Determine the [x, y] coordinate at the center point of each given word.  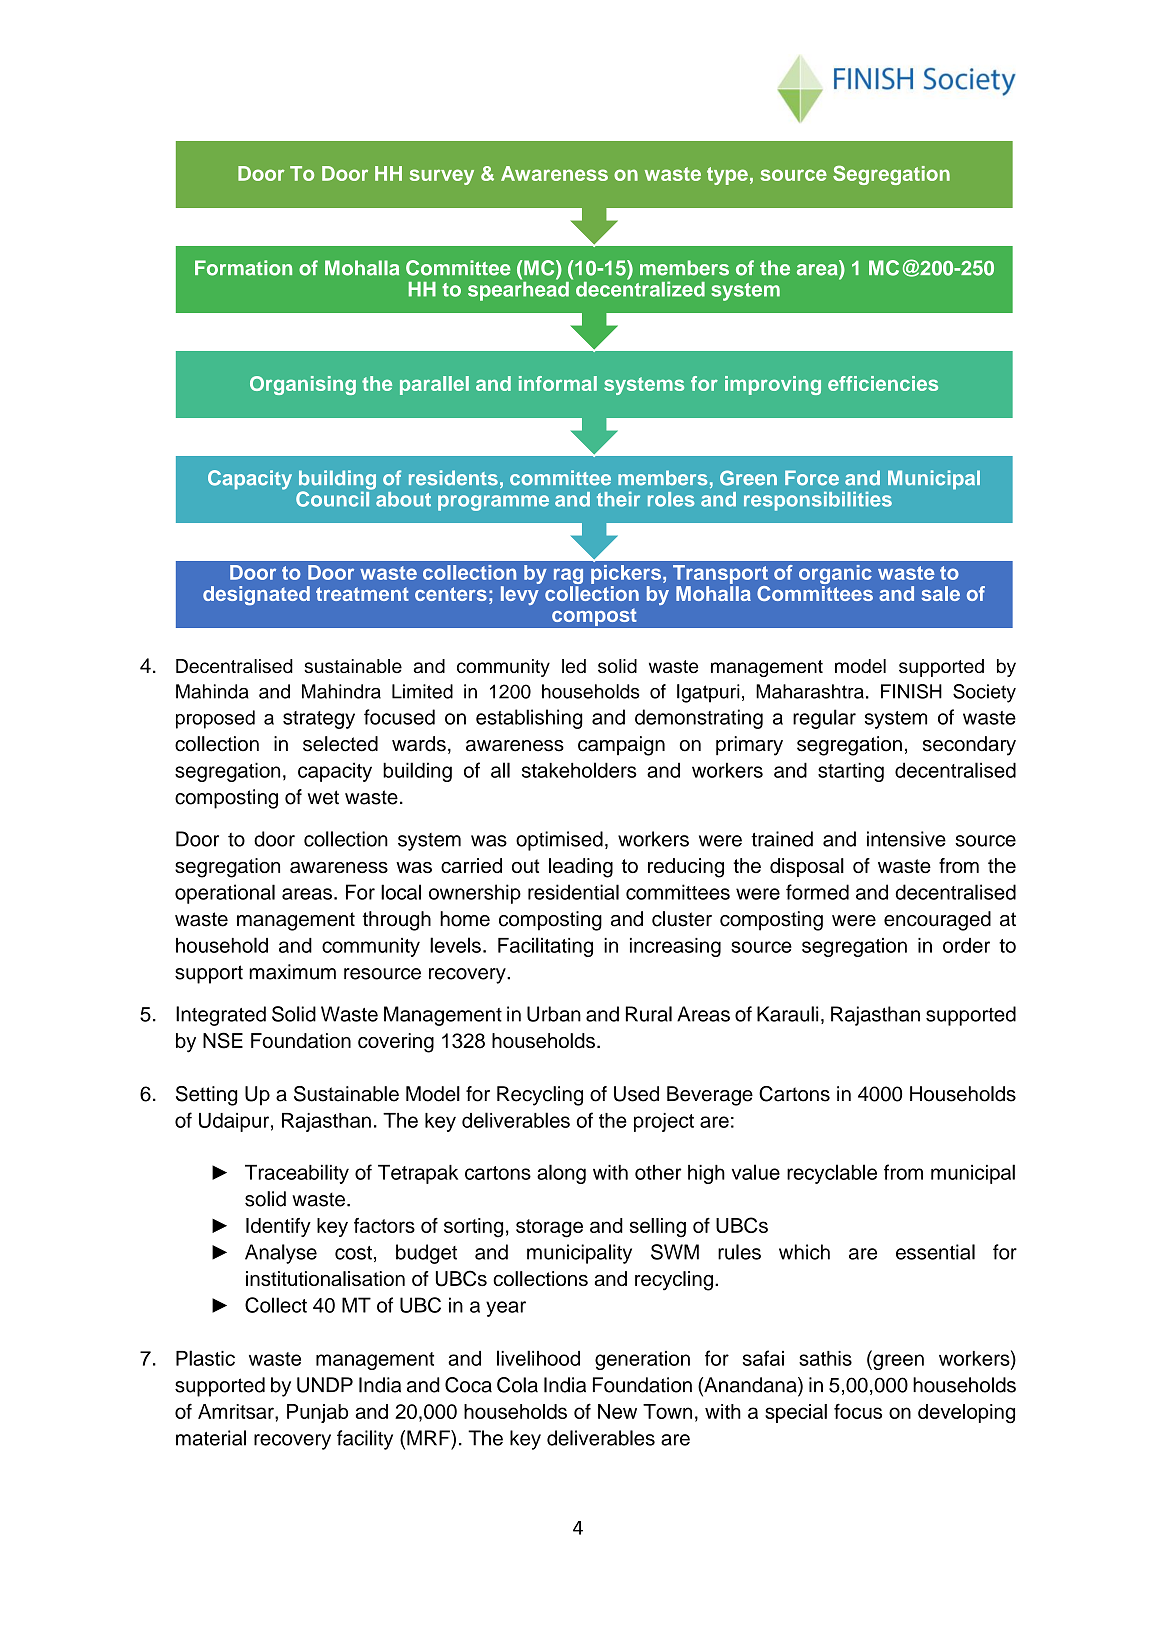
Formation [243, 268]
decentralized [640, 288]
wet [323, 797]
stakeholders [579, 770]
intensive [906, 839]
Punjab [317, 1413]
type [727, 176]
